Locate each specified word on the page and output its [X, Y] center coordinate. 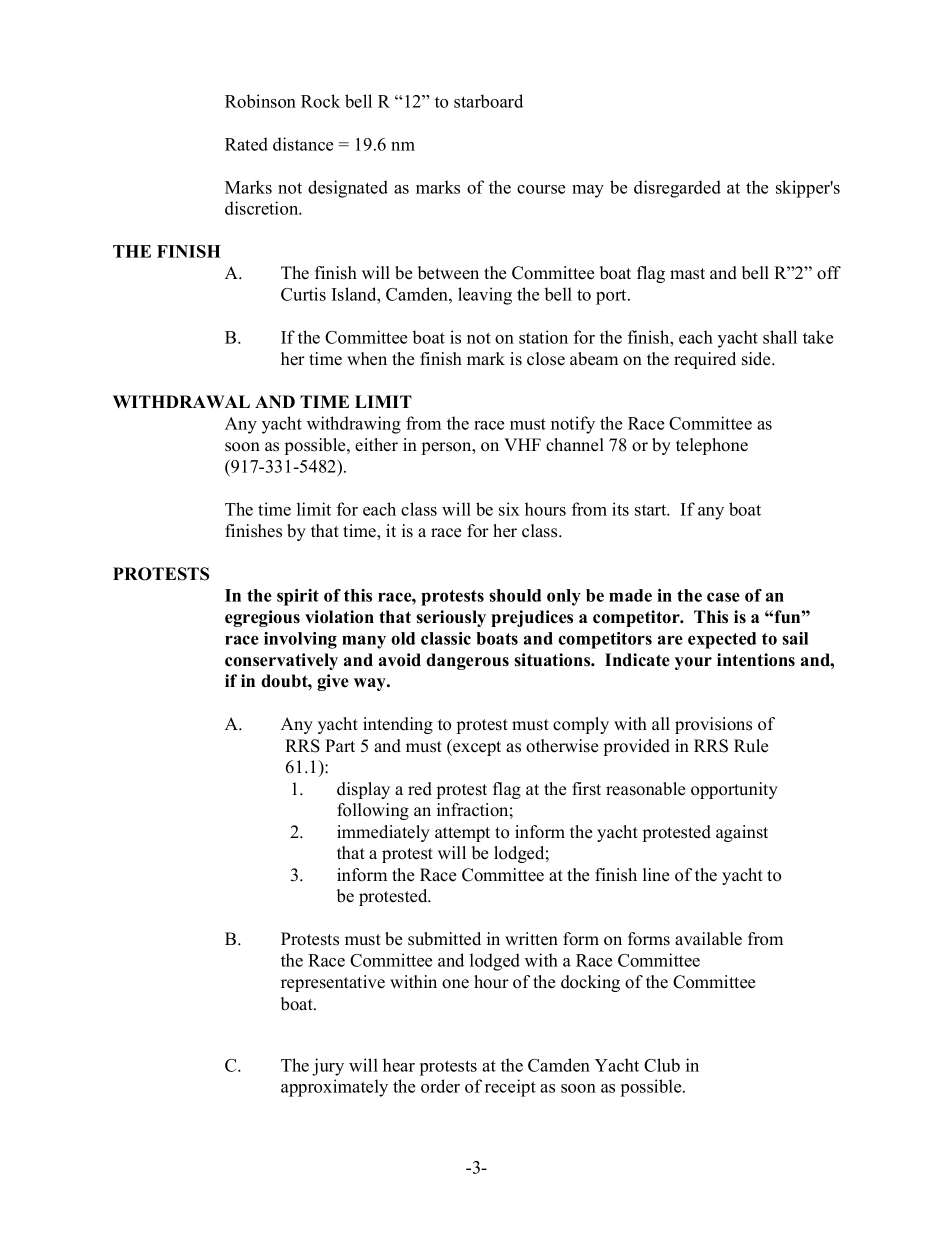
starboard [488, 101]
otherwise [562, 746]
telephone [712, 446]
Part [340, 745]
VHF [522, 444]
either [376, 445]
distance [303, 144]
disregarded [677, 189]
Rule [751, 746]
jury [328, 1067]
